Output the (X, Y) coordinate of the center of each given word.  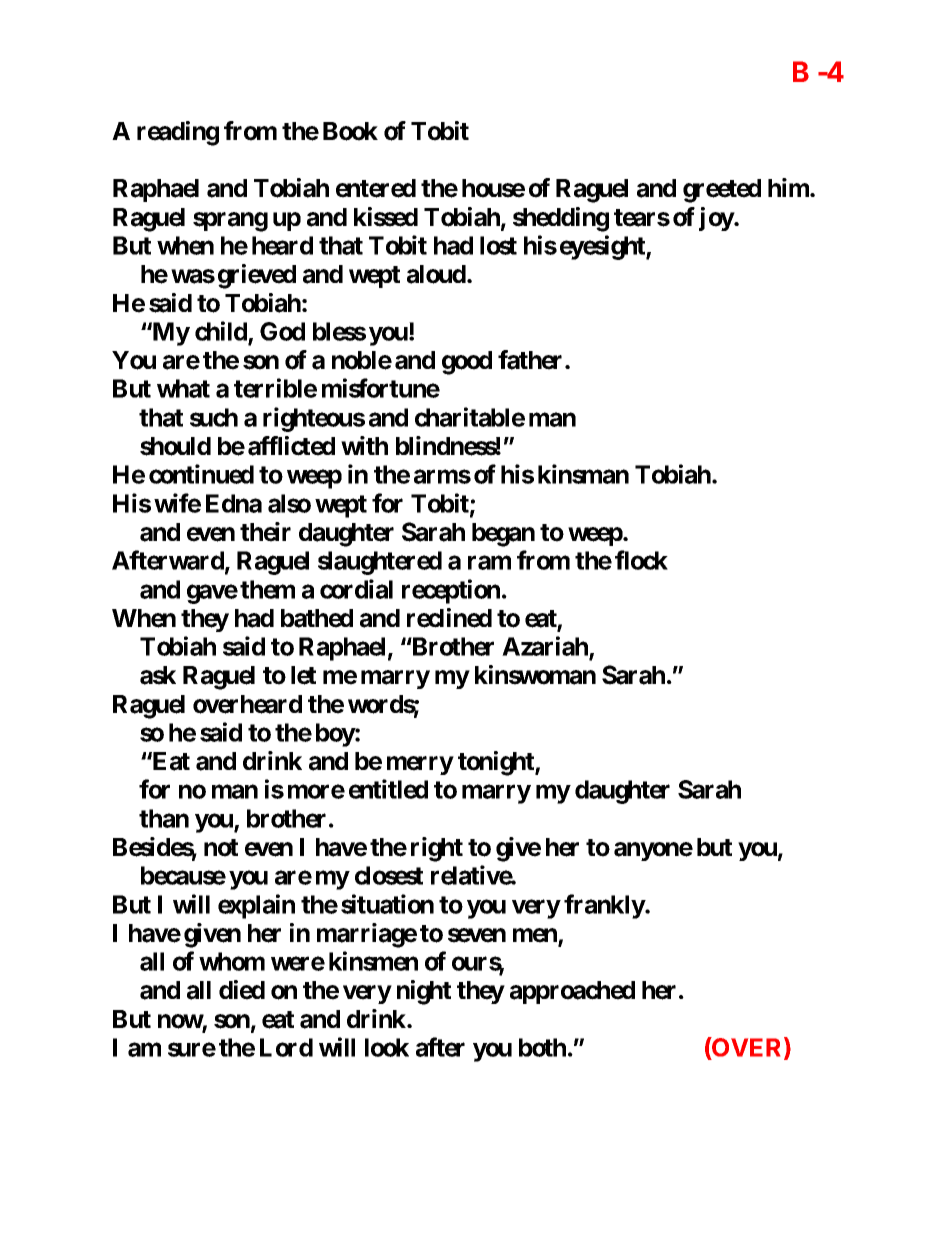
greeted (722, 191)
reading (178, 133)
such (214, 417)
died (242, 990)
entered (376, 188)
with (364, 445)
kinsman (583, 474)
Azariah (546, 647)
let (303, 675)
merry (420, 765)
